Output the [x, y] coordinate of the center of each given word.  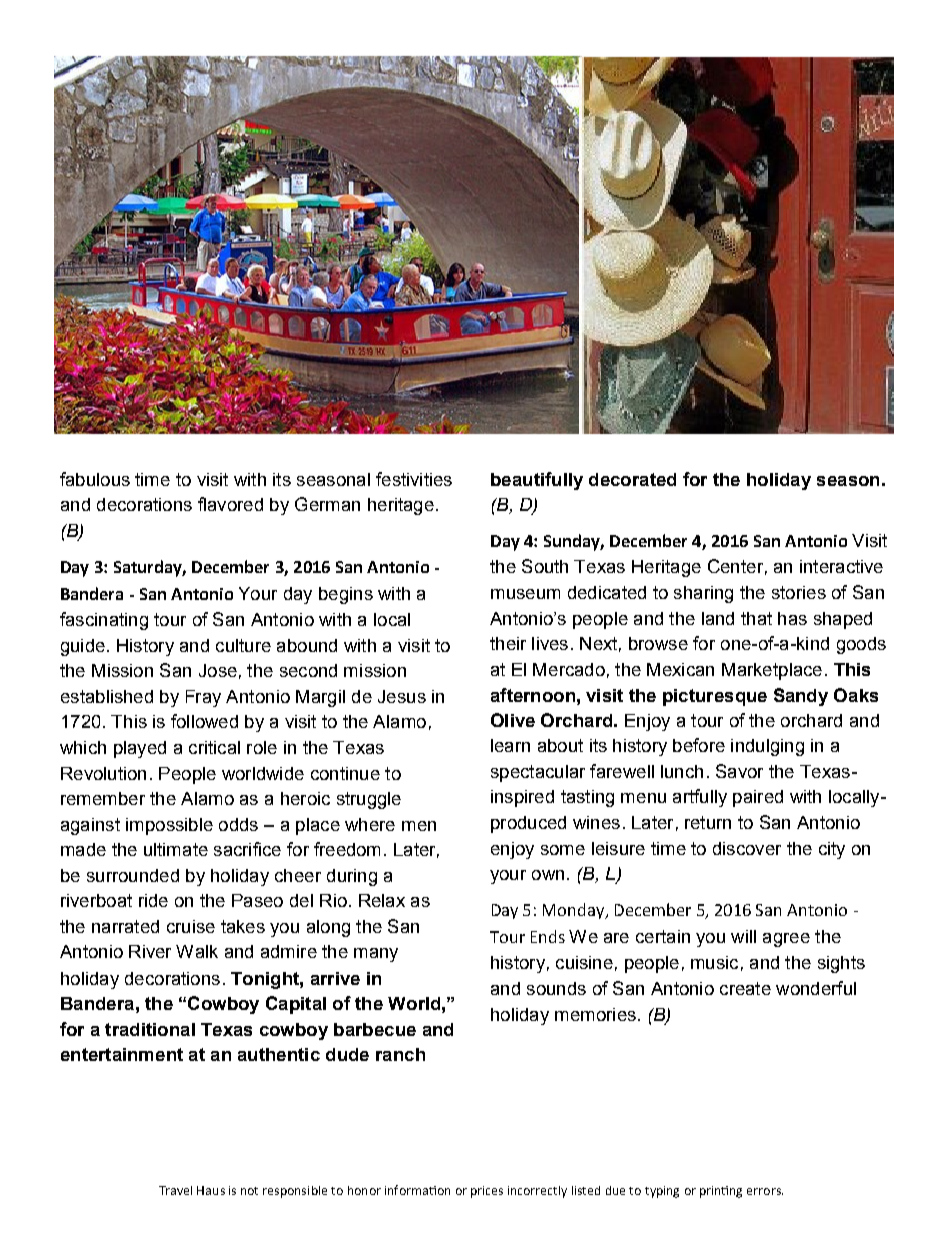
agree [786, 940]
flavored [230, 504]
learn [510, 745]
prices [487, 1192]
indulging [767, 747]
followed [204, 721]
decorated [632, 479]
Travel [175, 1190]
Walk [197, 951]
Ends [548, 936]
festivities [414, 479]
